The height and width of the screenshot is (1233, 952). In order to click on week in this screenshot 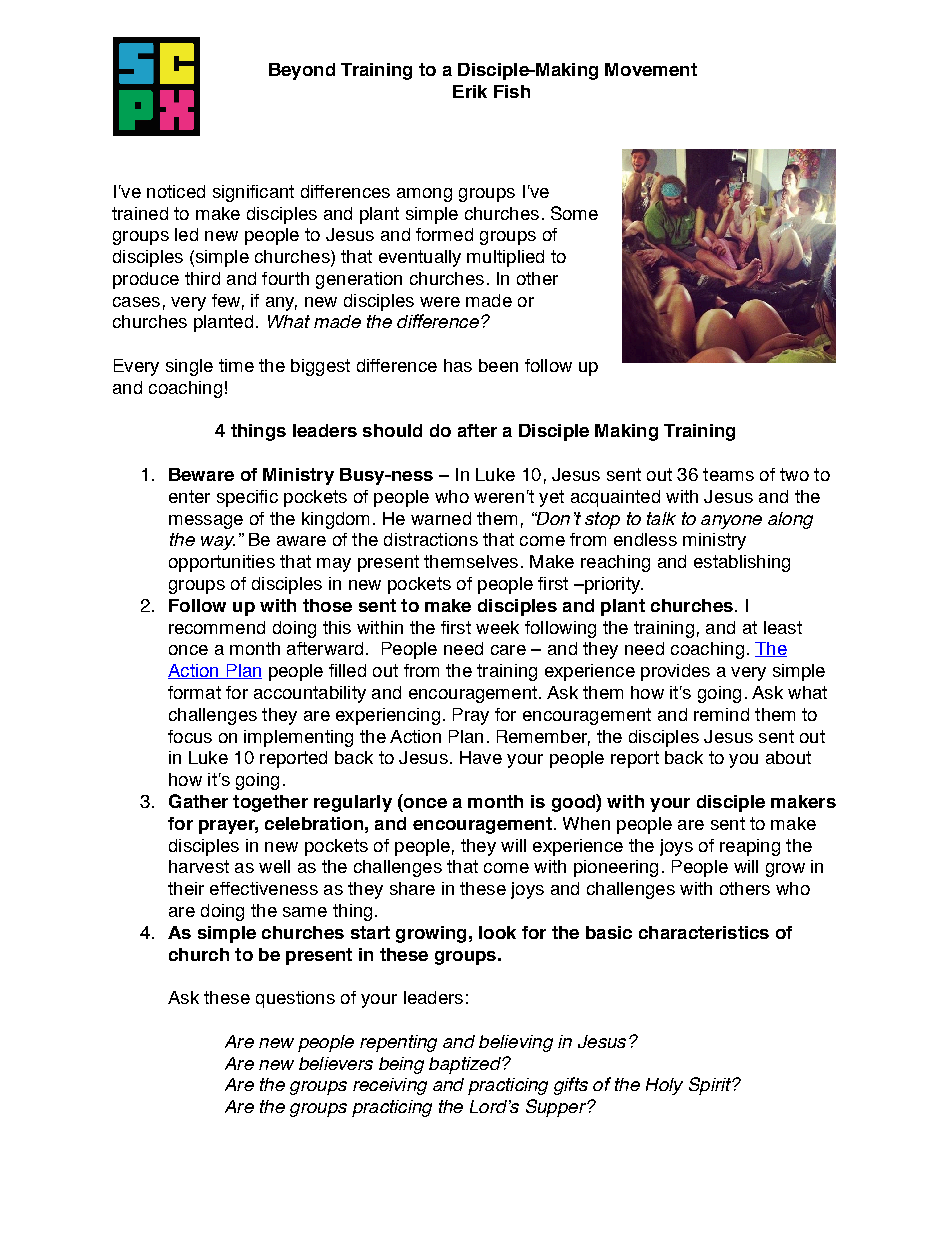, I will do `click(497, 627)`.
